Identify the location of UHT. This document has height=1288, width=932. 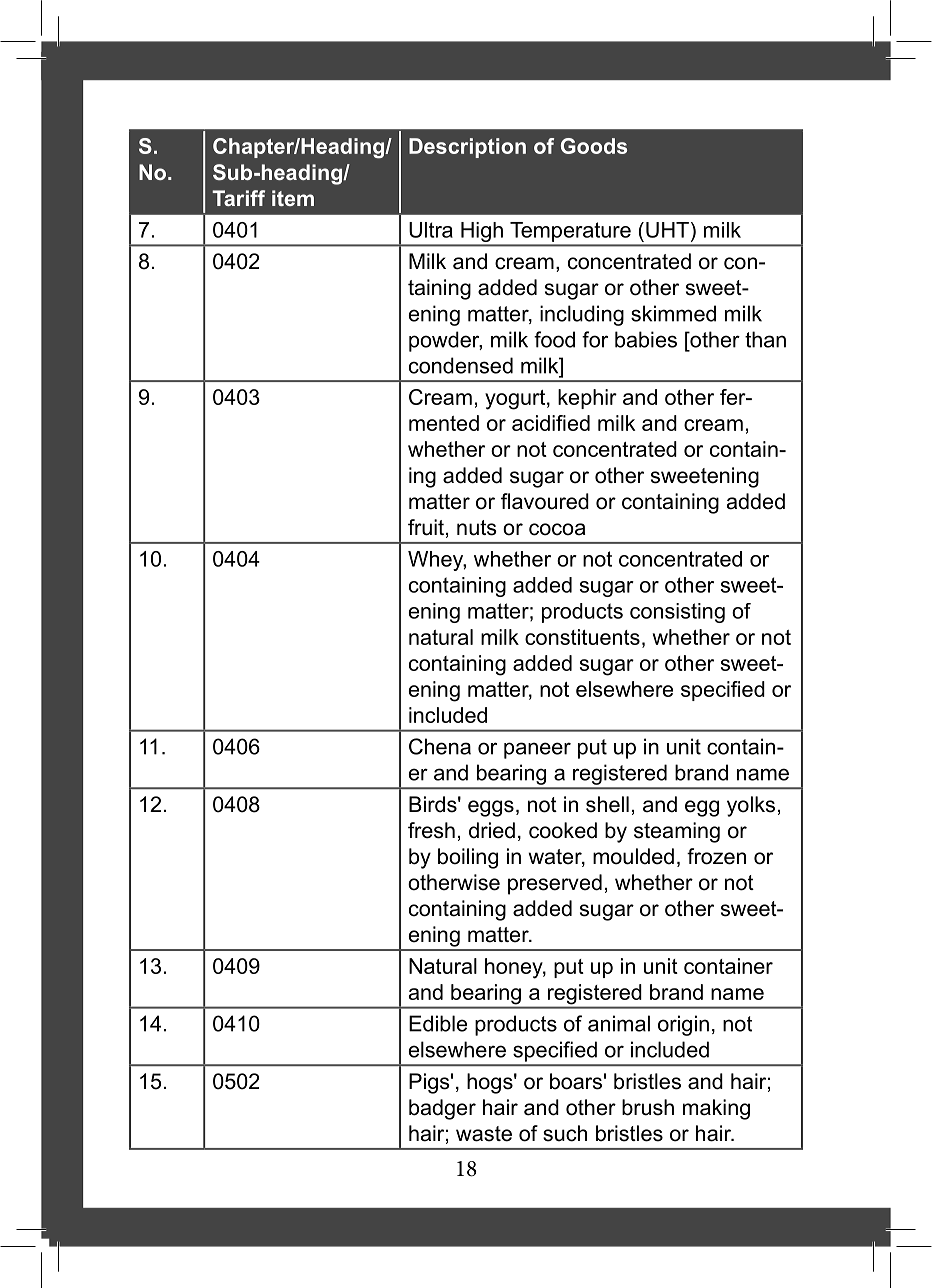
(667, 230).
